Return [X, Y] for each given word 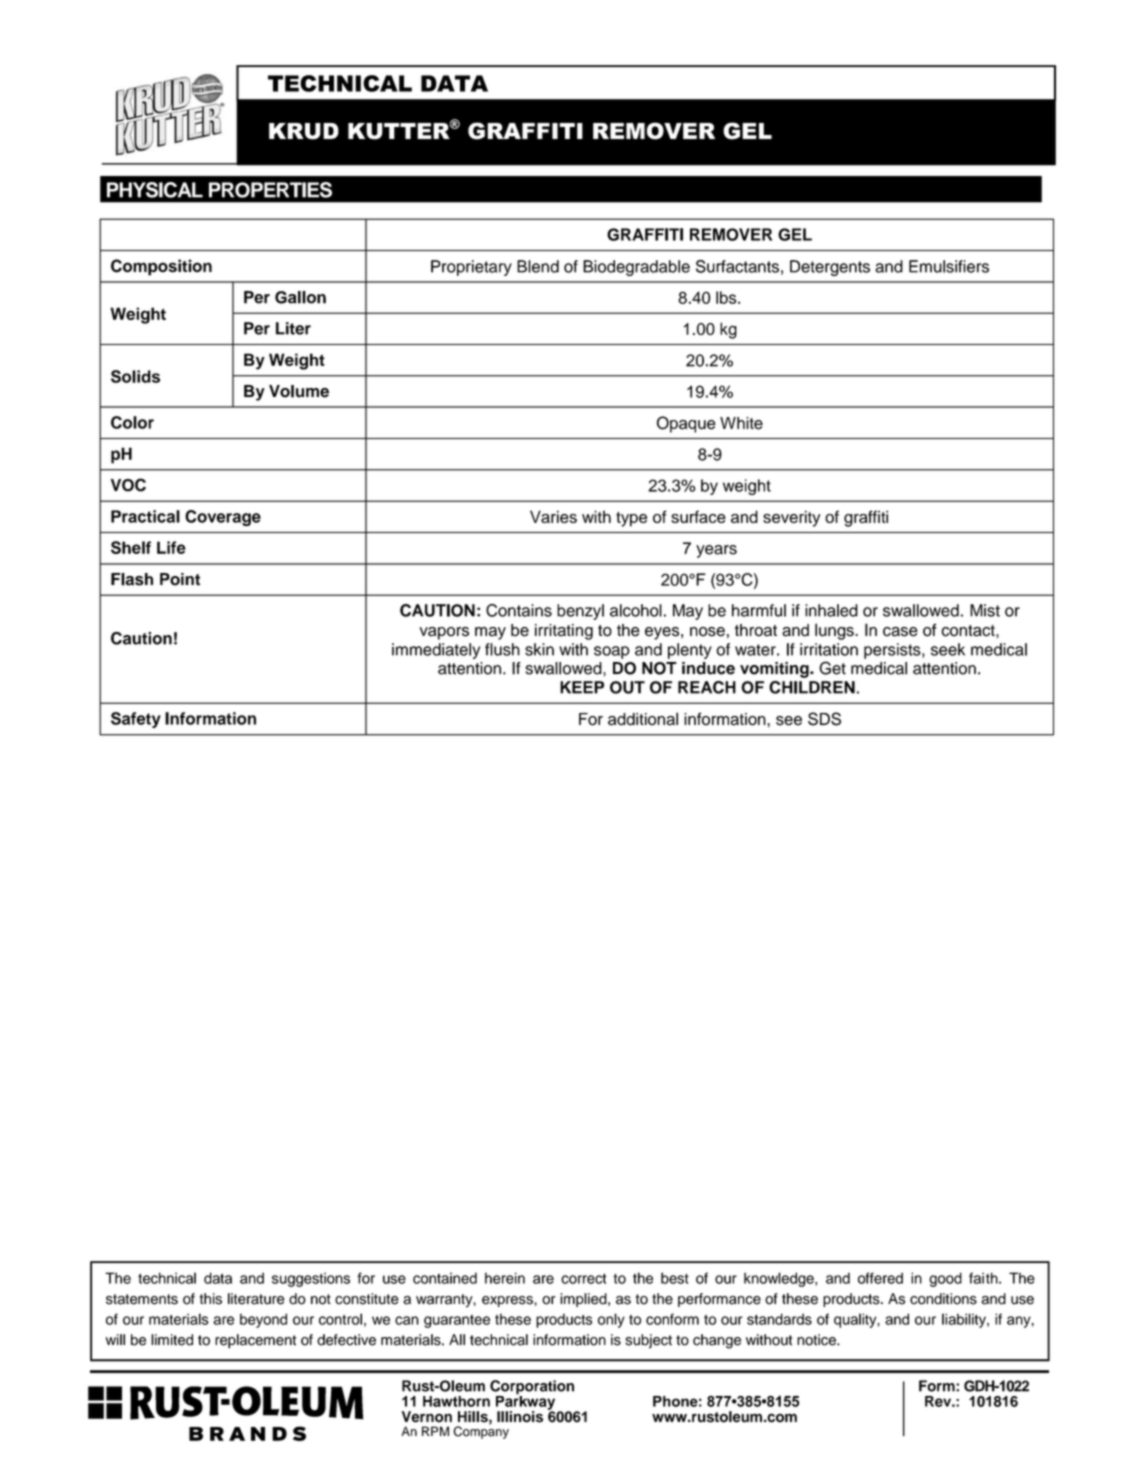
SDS [824, 719]
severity [791, 518]
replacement [255, 1341]
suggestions [311, 1279]
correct [584, 1278]
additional [643, 719]
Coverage [223, 518]
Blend [538, 266]
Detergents [830, 268]
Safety [136, 720]
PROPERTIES [270, 190]
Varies [553, 516]
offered [880, 1278]
